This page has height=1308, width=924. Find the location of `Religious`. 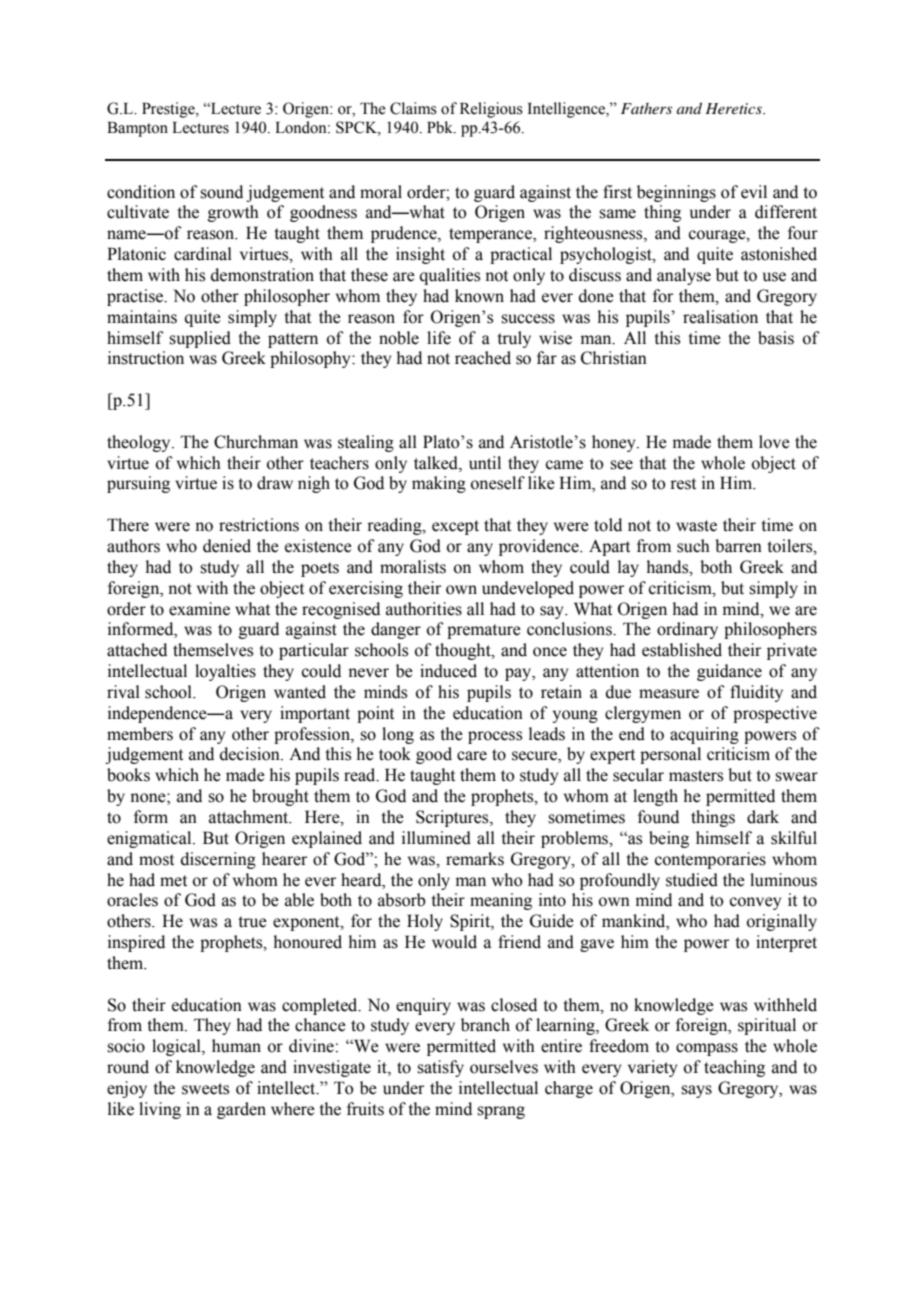

Religious is located at coordinates (491, 110).
